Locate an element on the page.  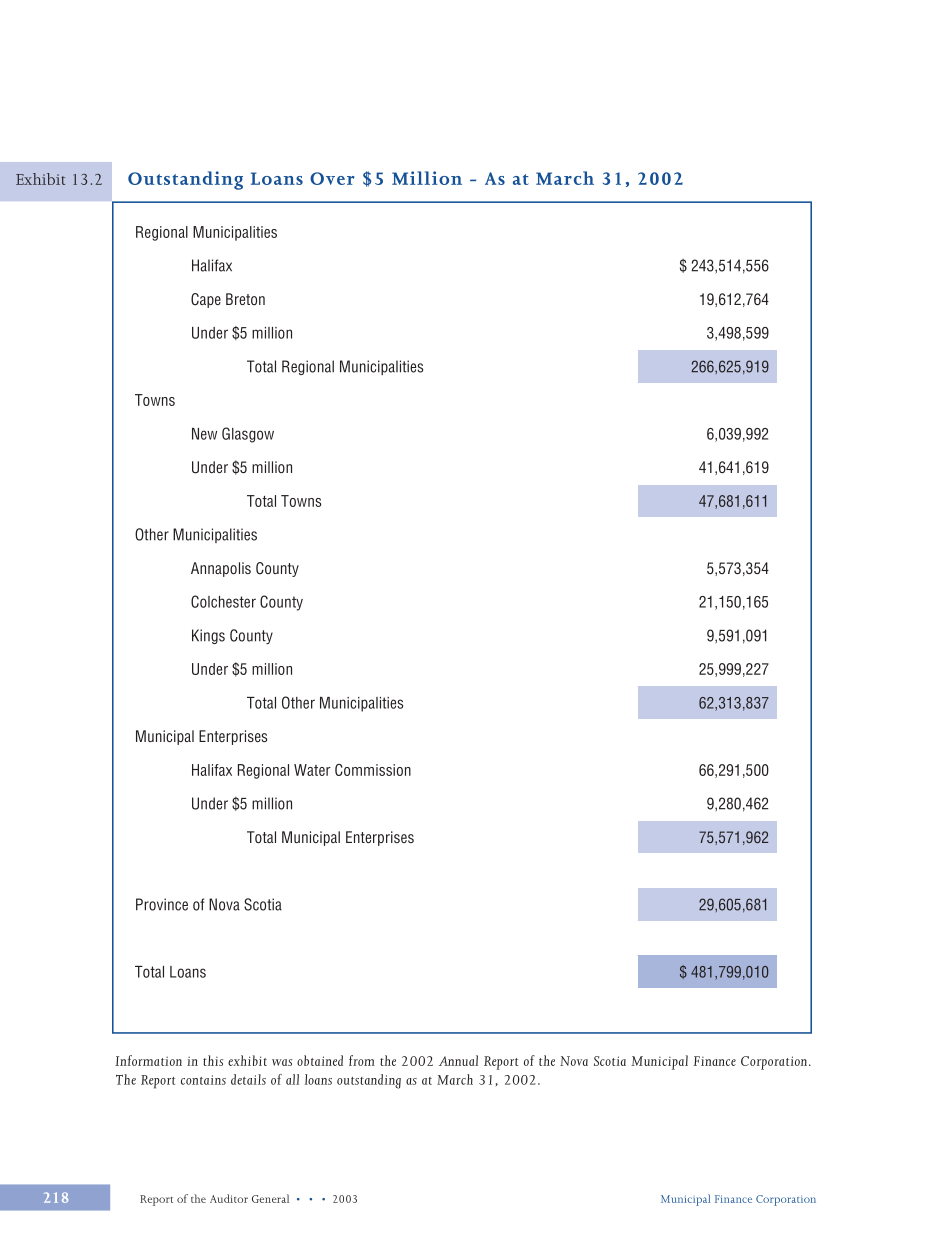
Commission is located at coordinates (373, 770).
